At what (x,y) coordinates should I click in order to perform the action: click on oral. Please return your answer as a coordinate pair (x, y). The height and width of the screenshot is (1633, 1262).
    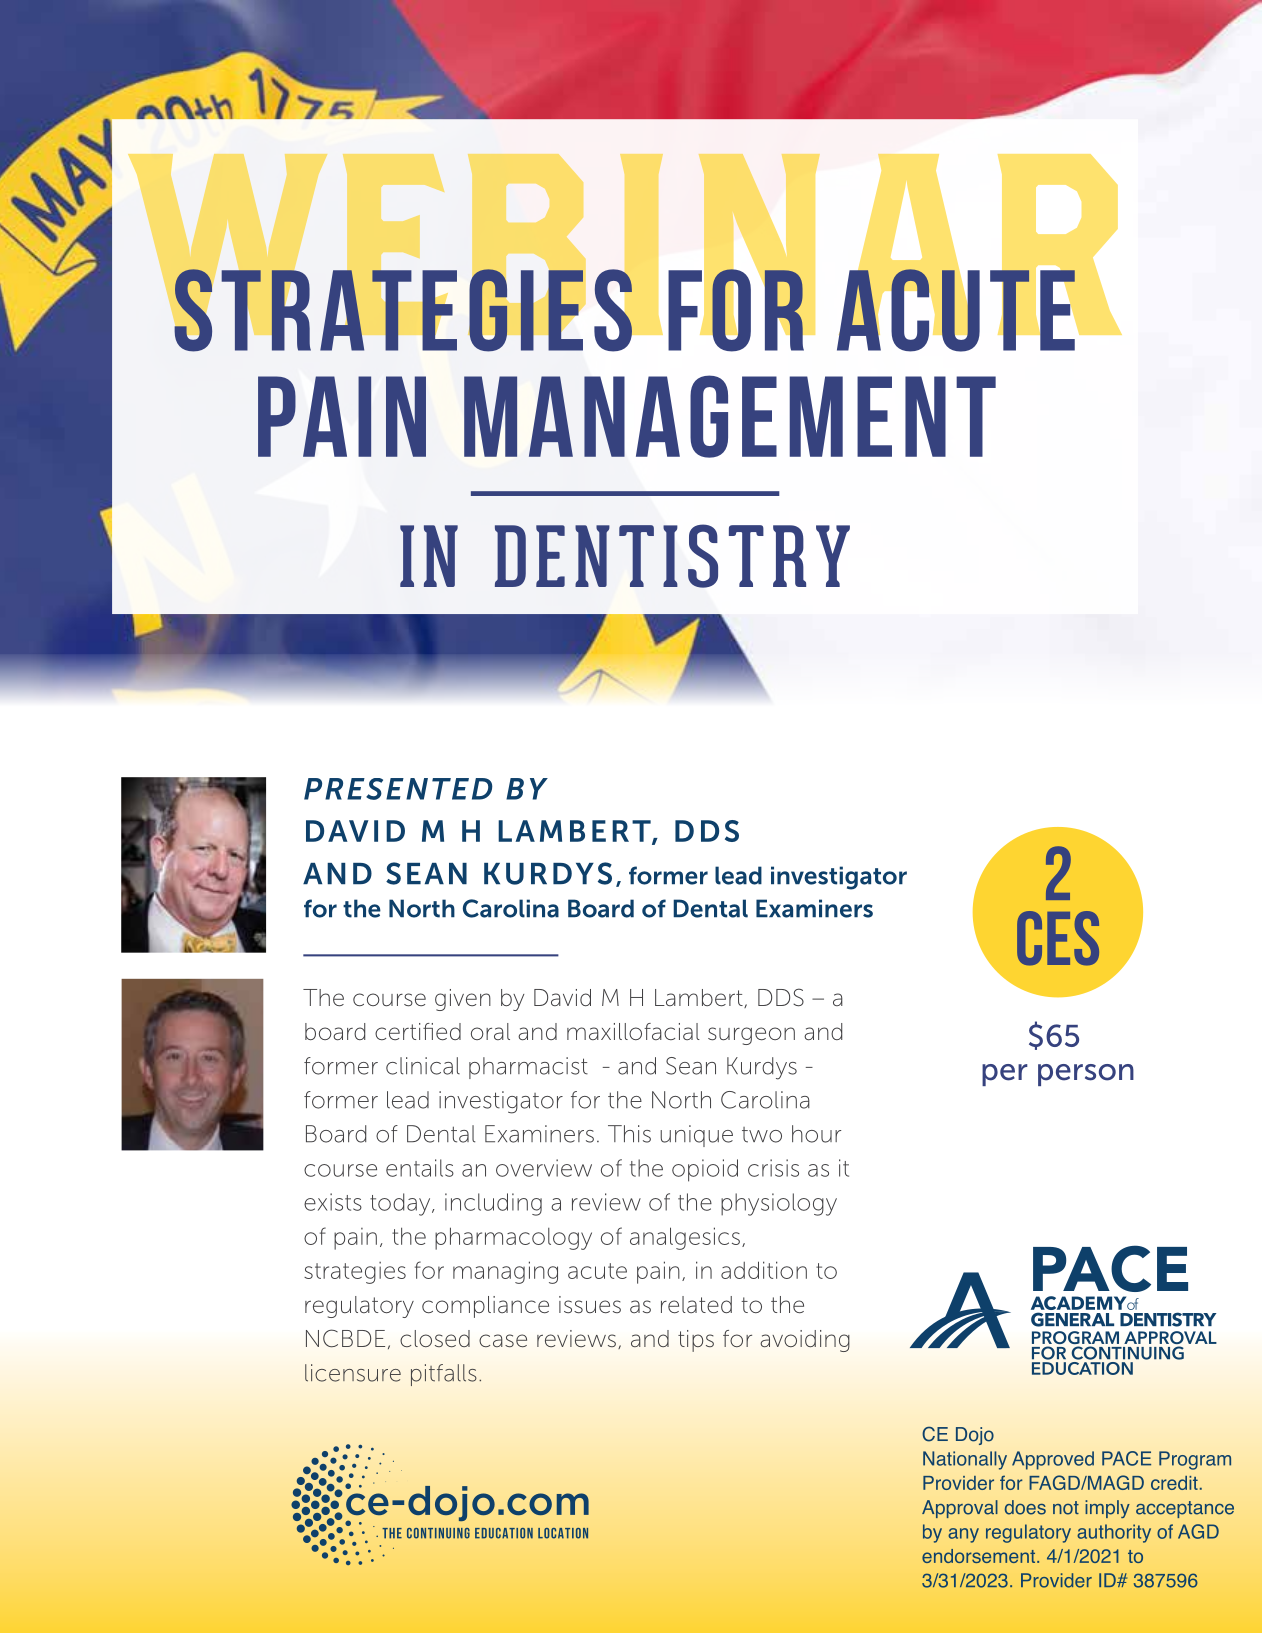
    Looking at the image, I should click on (490, 1031).
